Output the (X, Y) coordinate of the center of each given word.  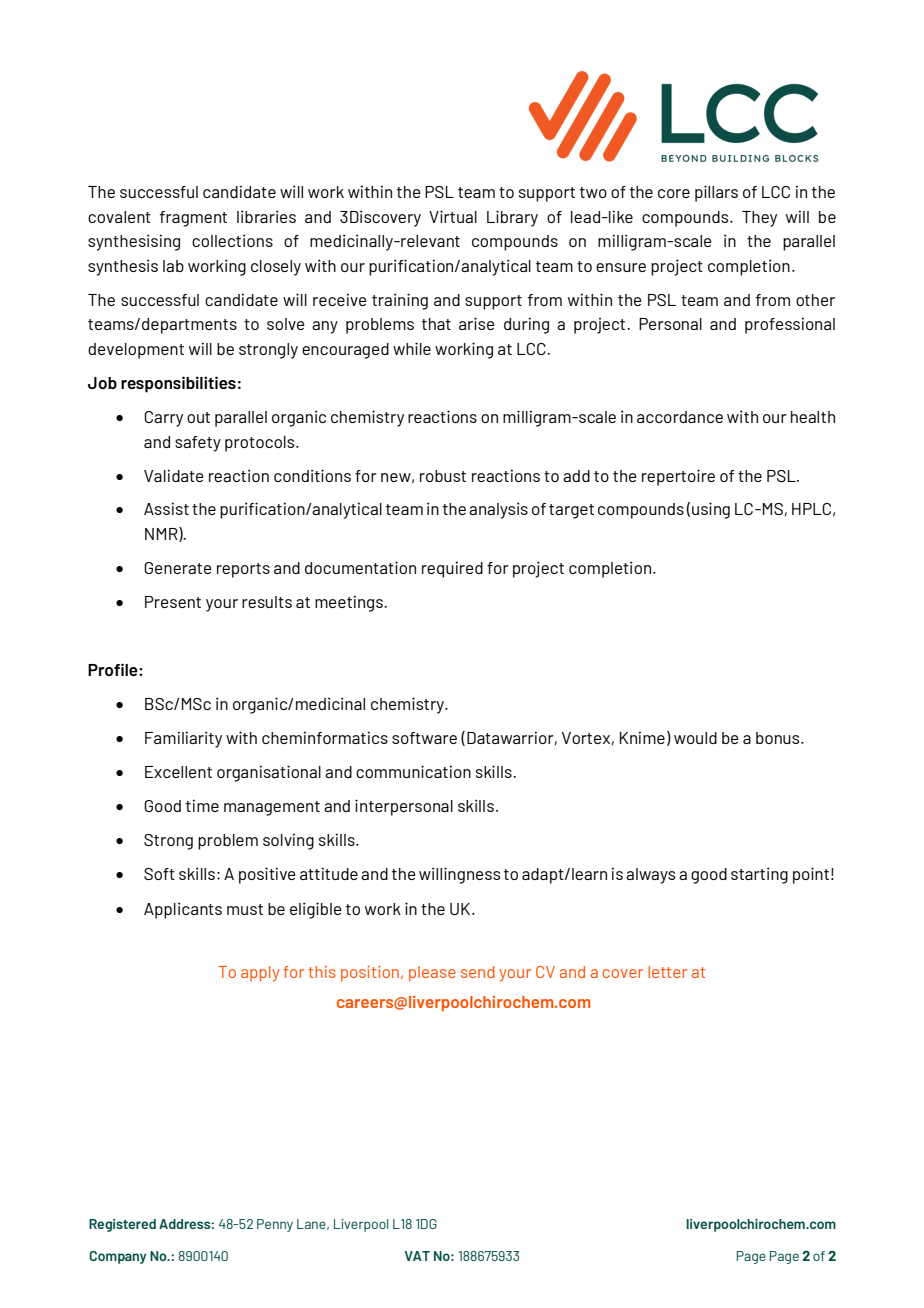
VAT (417, 1256)
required (452, 569)
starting (759, 875)
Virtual (453, 216)
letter (667, 972)
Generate (178, 568)
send (478, 972)
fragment (193, 219)
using (711, 510)
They (759, 219)
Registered (122, 1225)
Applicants (183, 910)
